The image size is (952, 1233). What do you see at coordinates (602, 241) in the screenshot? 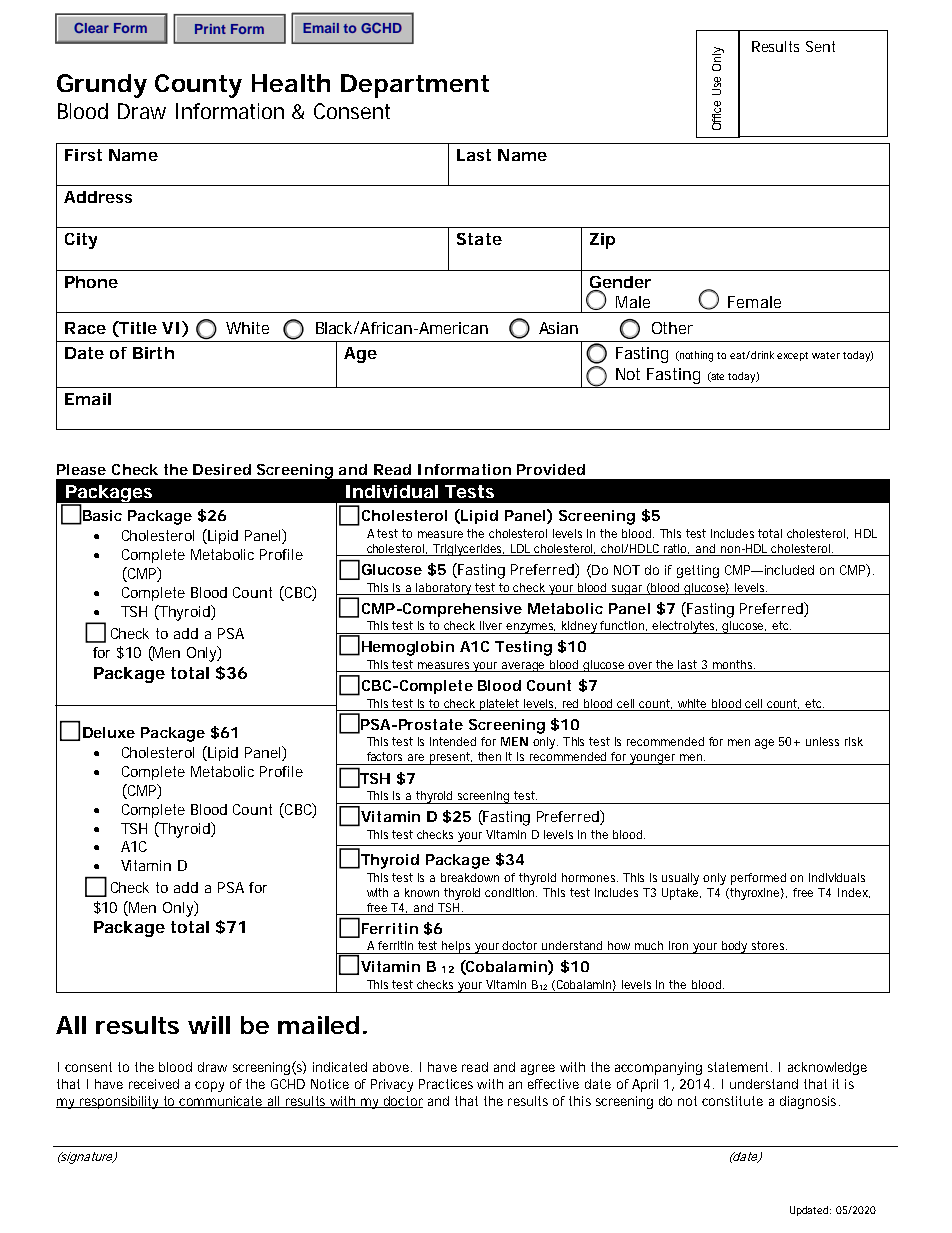
I see `Zip` at bounding box center [602, 241].
